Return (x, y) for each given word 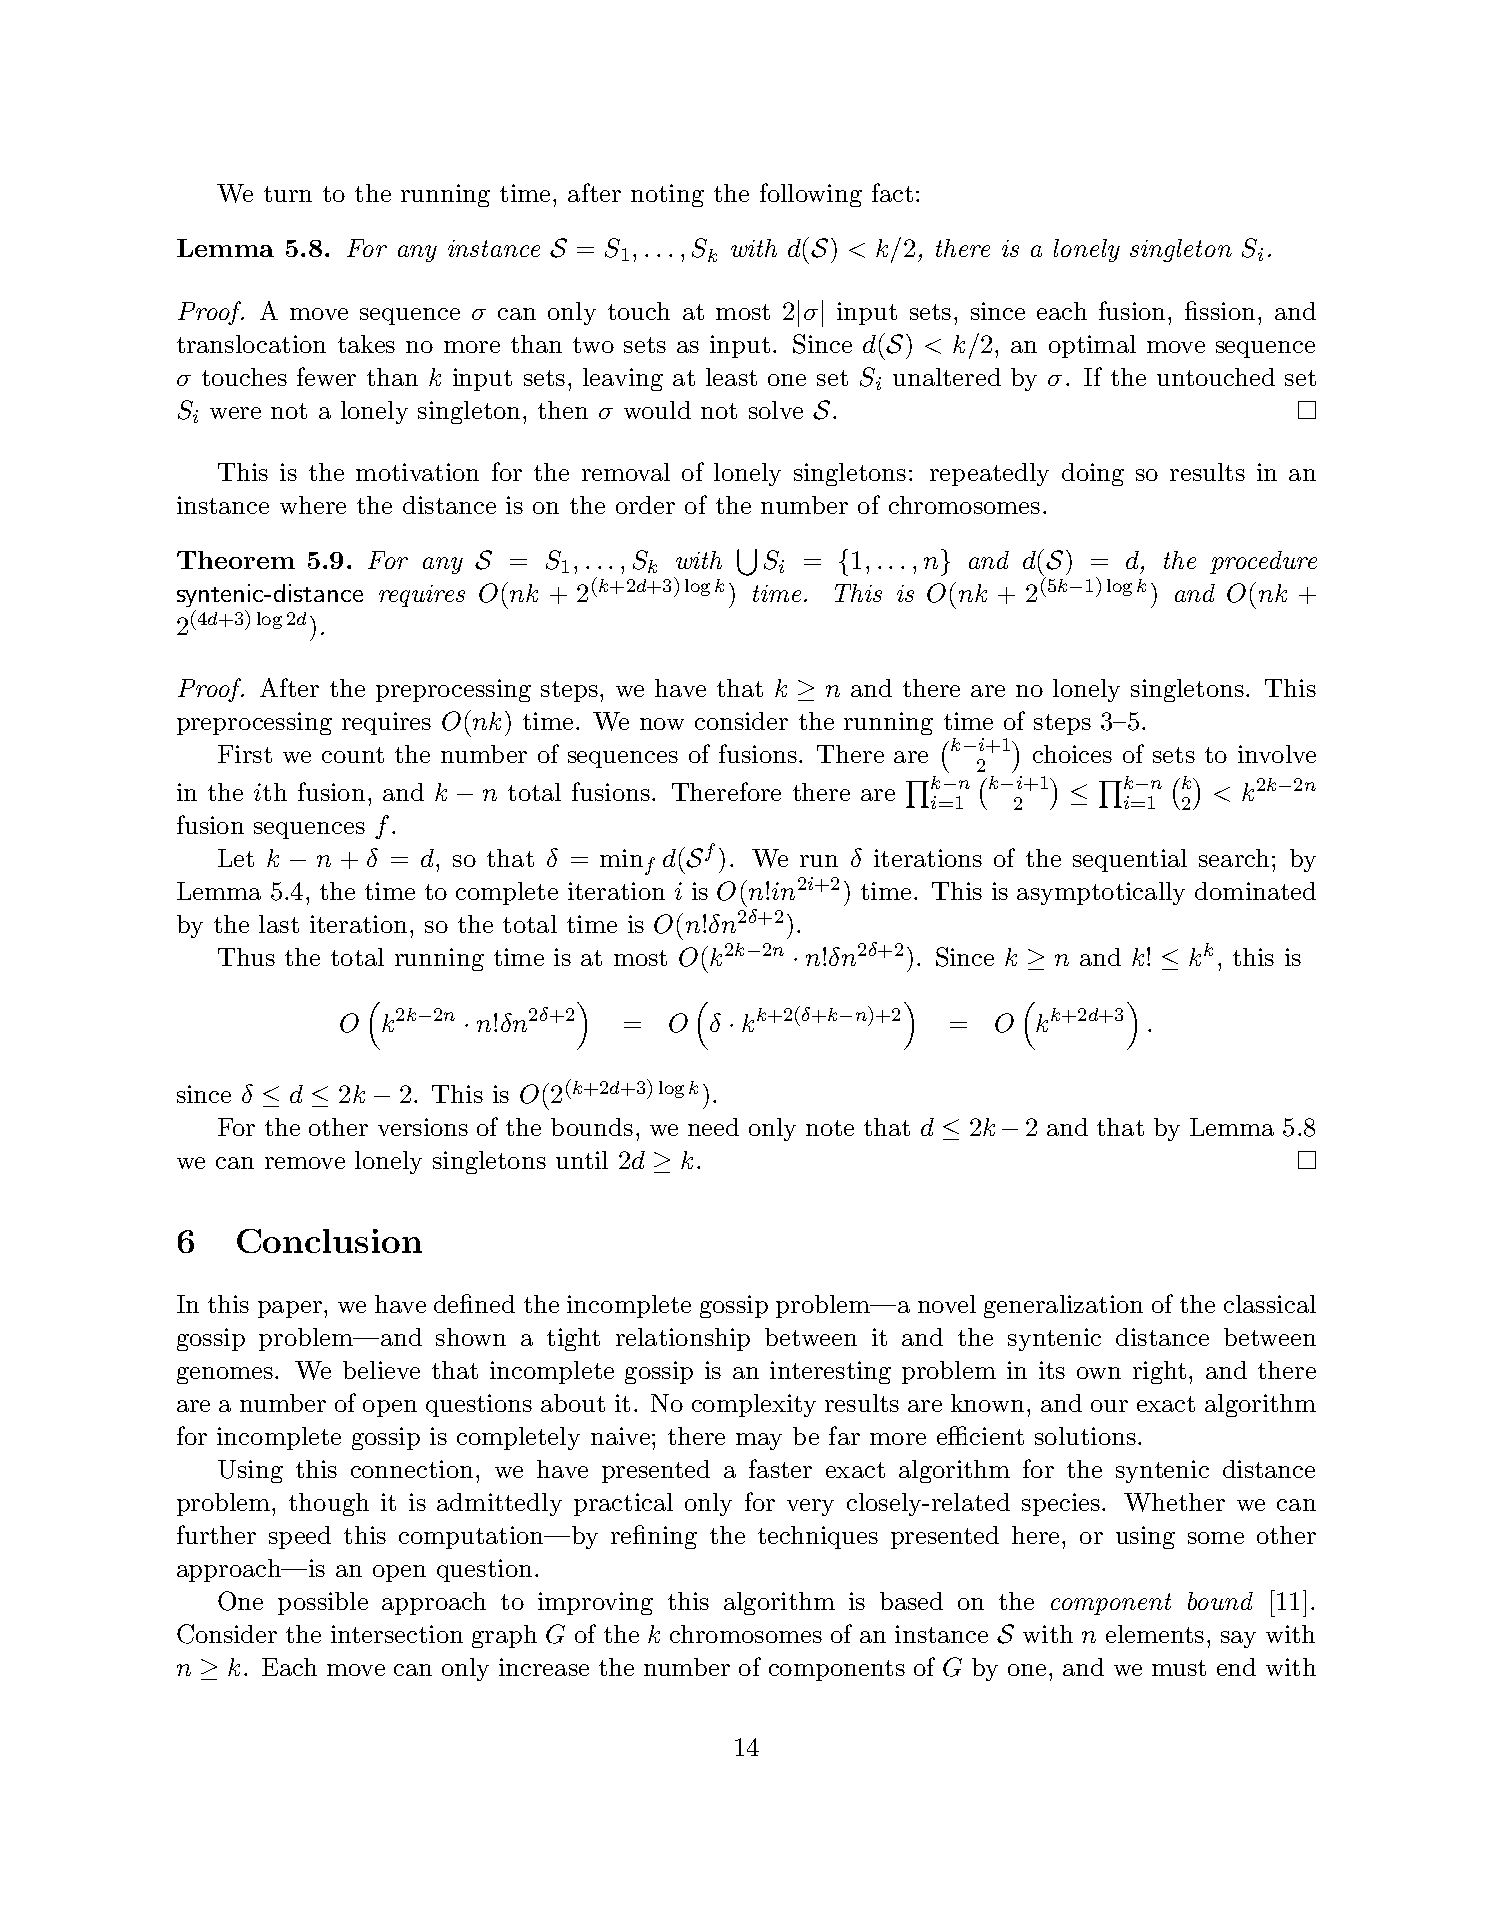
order (645, 505)
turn (288, 194)
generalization (1063, 1306)
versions (423, 1127)
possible (323, 1603)
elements (1155, 1634)
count (353, 755)
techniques (818, 1537)
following (811, 195)
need (713, 1127)
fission (1220, 310)
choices (1072, 754)
